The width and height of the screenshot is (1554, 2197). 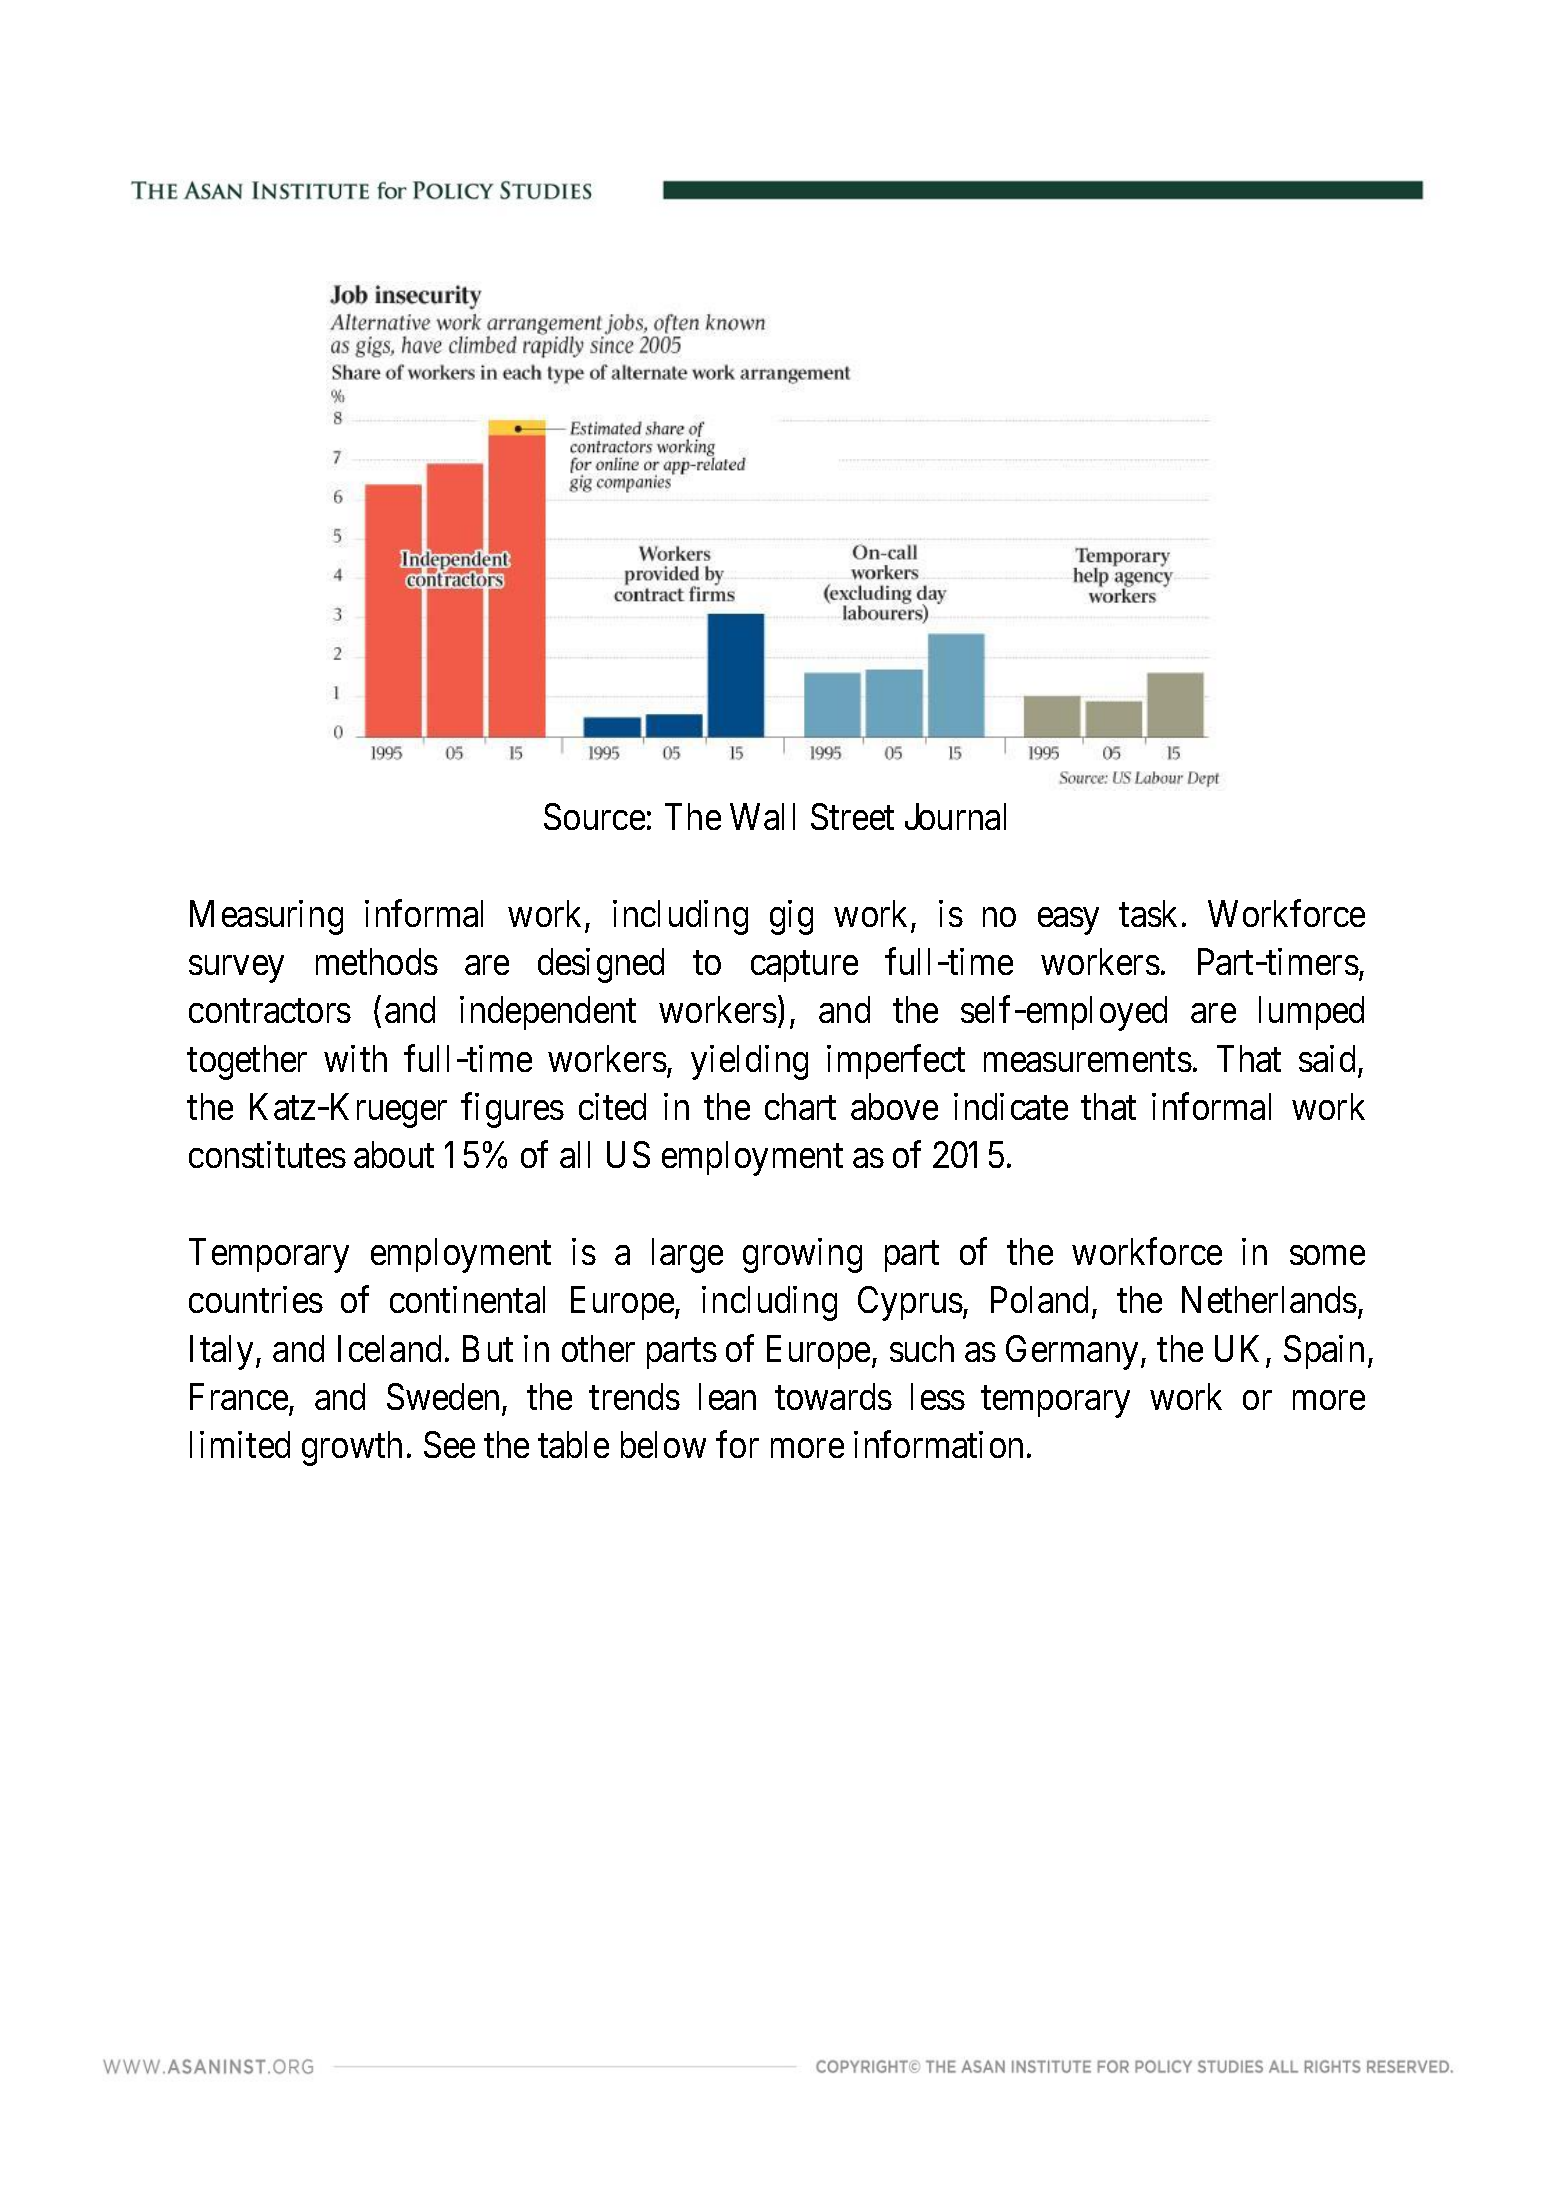 What do you see at coordinates (804, 967) in the screenshot?
I see `capture` at bounding box center [804, 967].
